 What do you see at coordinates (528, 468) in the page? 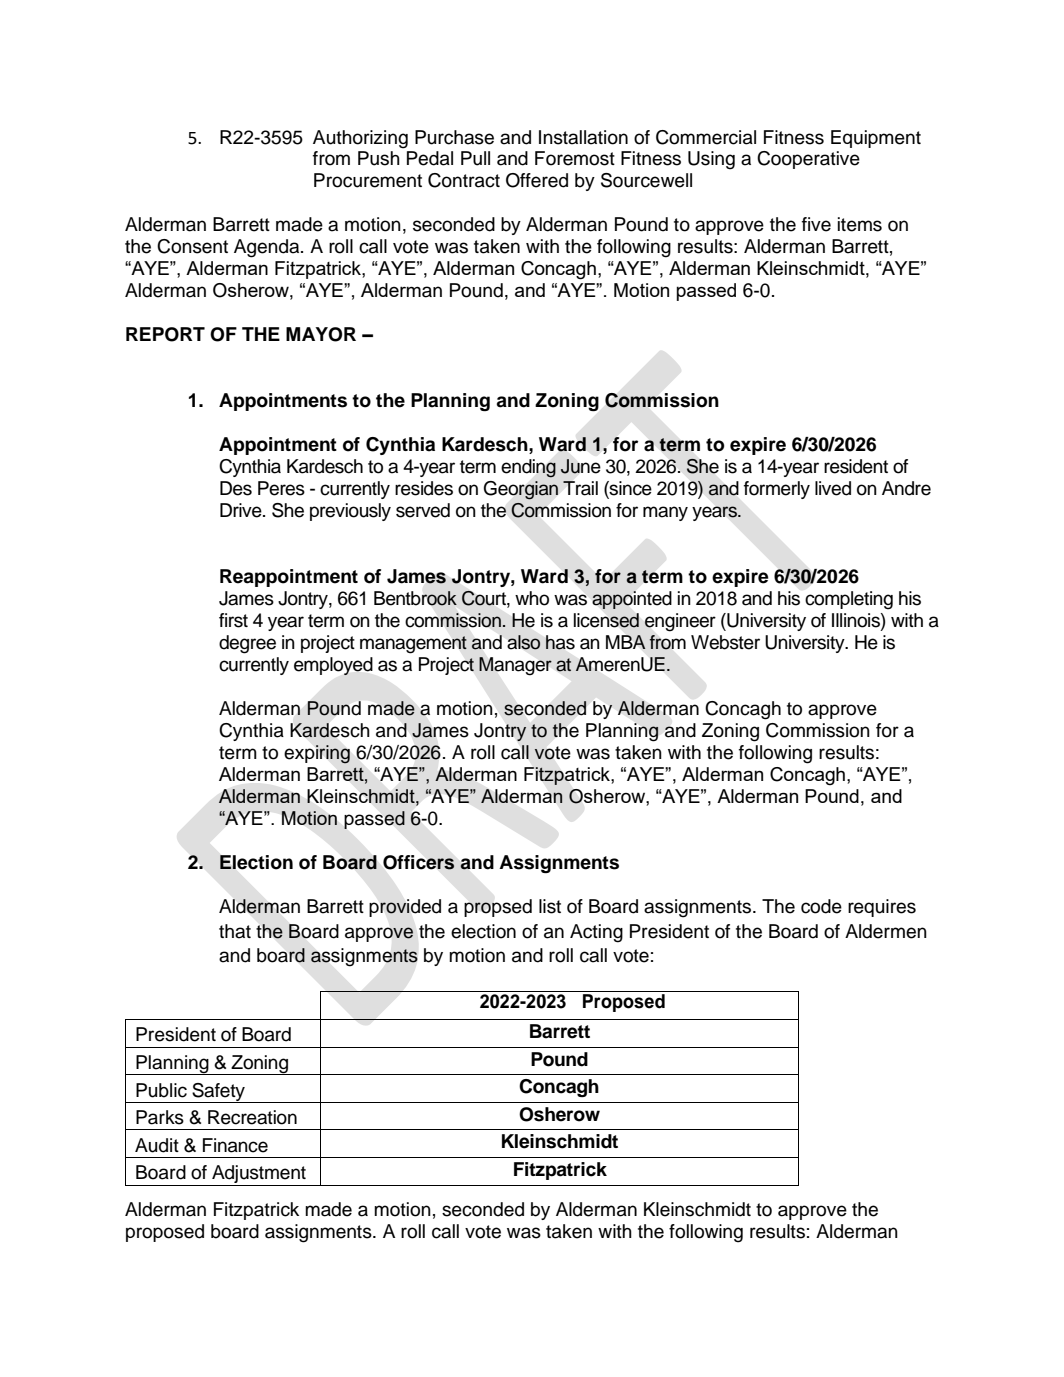
I see `ending` at bounding box center [528, 468].
